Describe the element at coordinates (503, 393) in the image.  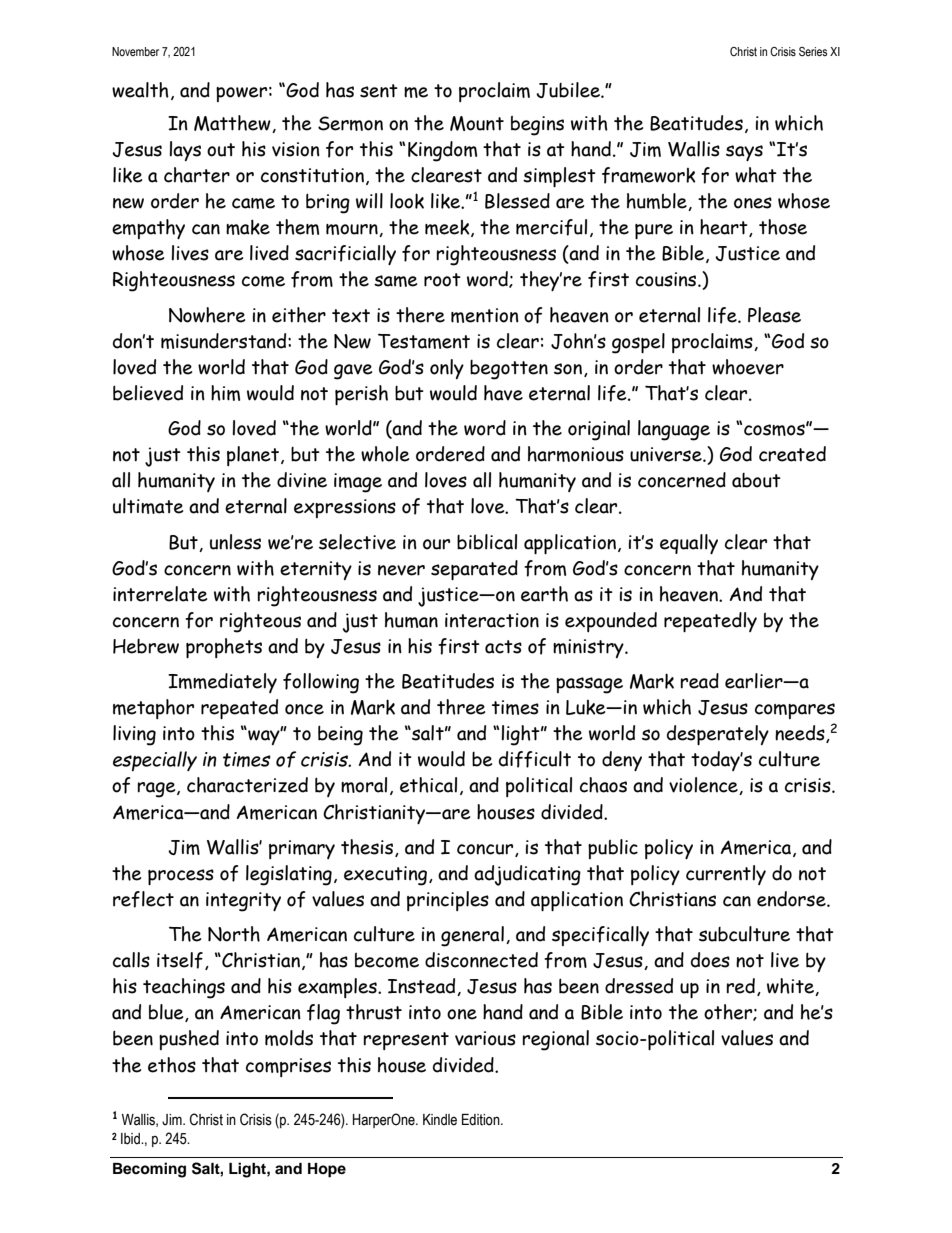
I see `have` at that location.
